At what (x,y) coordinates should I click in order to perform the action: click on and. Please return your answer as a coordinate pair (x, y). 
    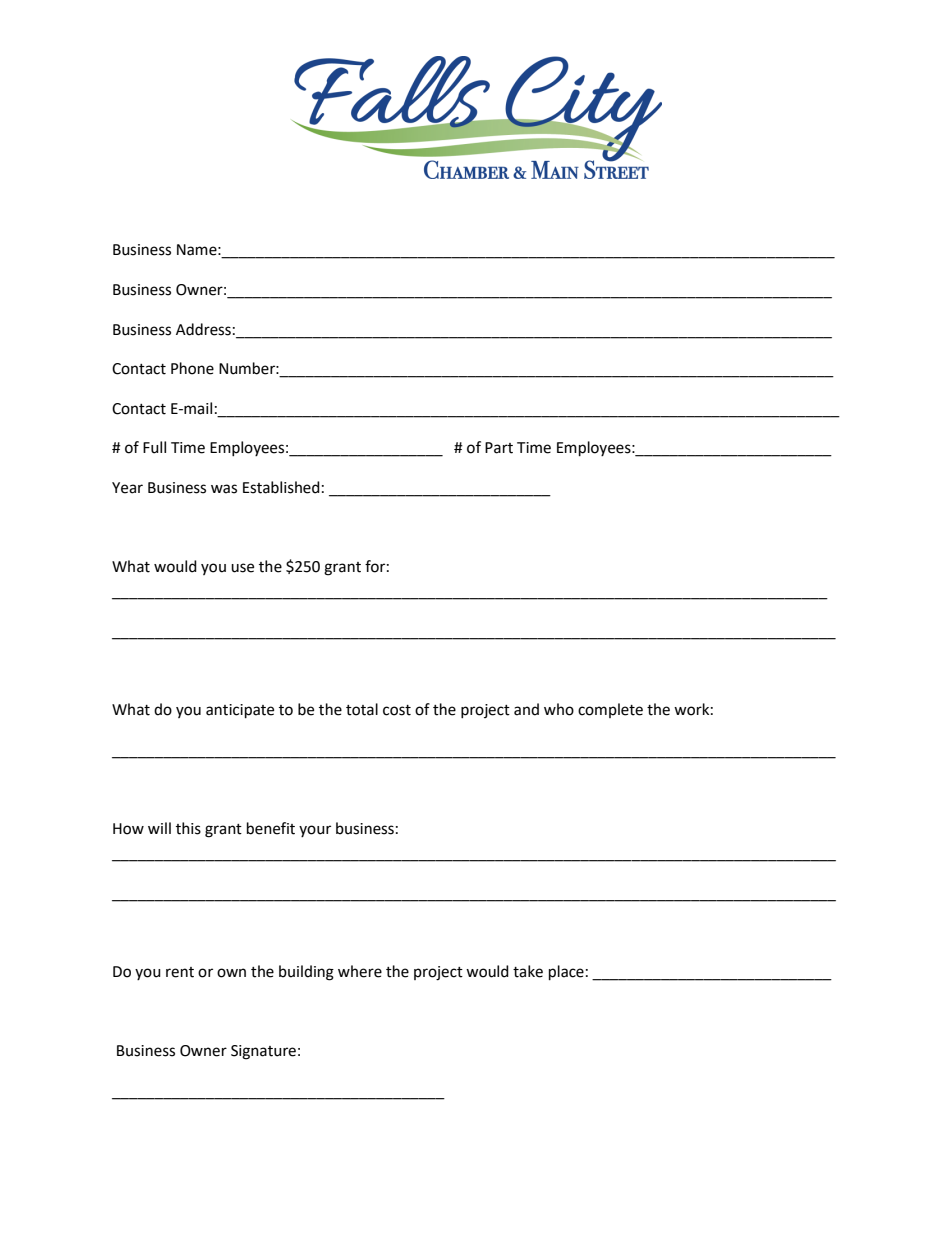
    Looking at the image, I should click on (526, 709).
